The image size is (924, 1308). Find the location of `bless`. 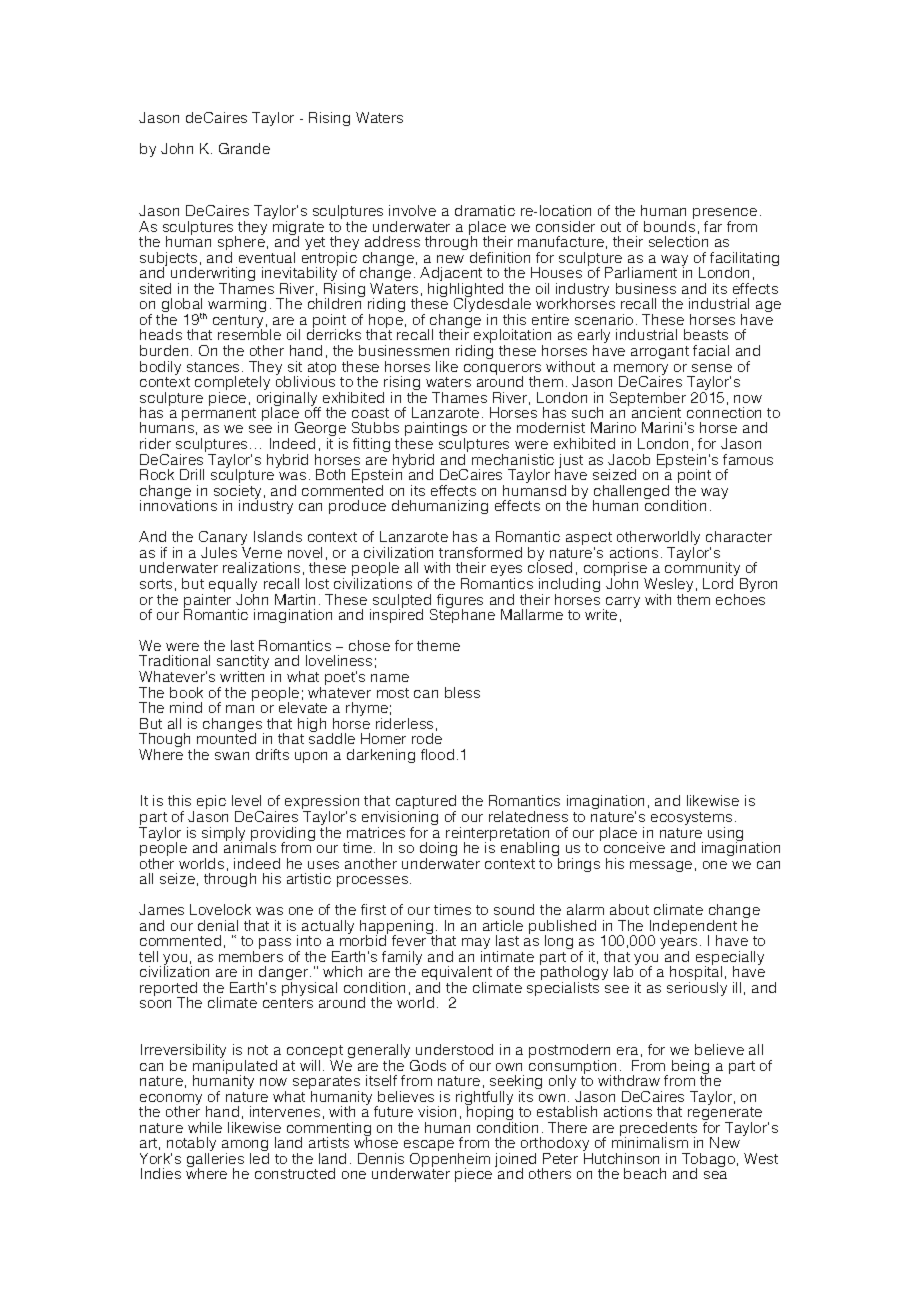

bless is located at coordinates (462, 692).
